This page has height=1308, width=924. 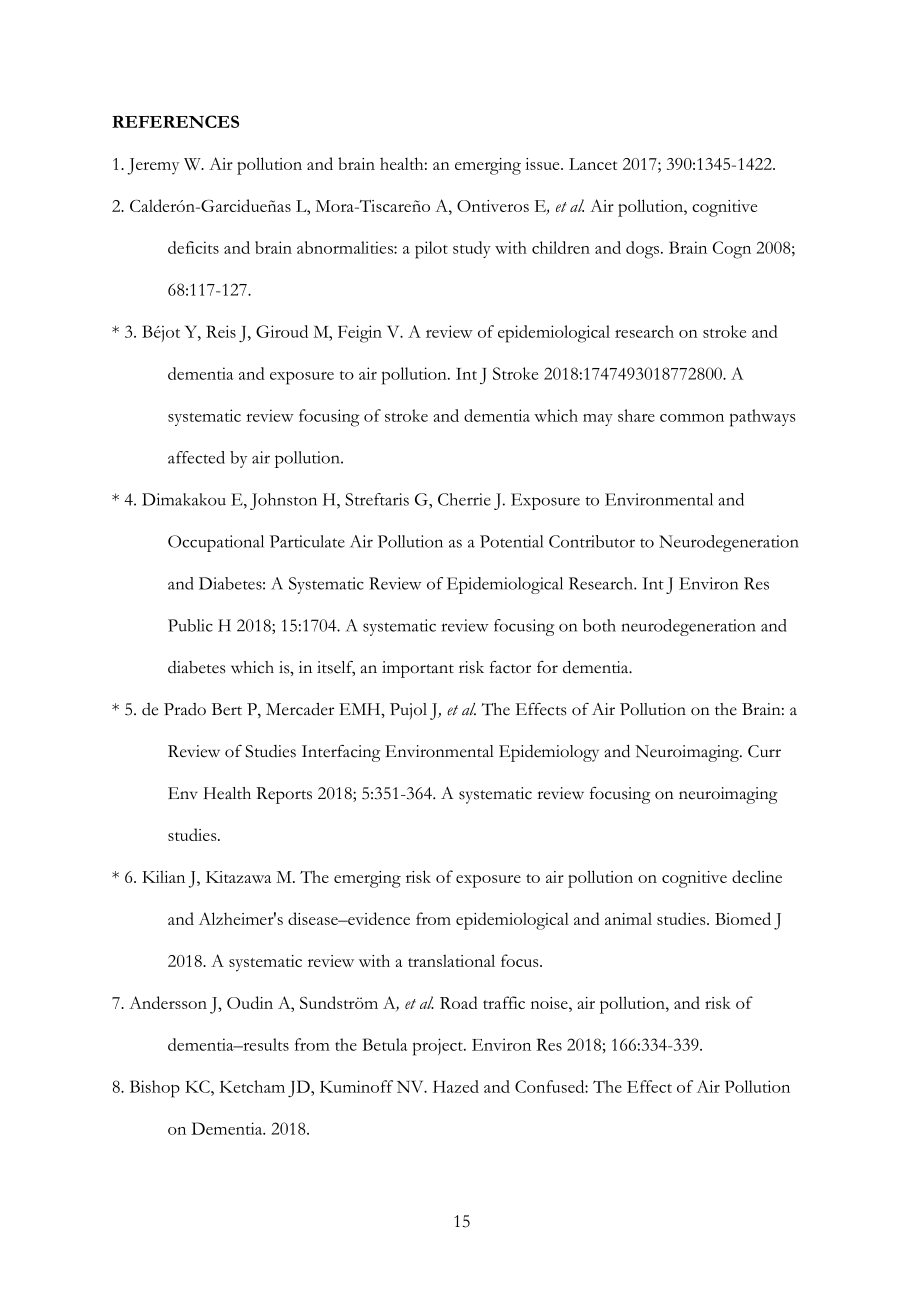 What do you see at coordinates (459, 1002) in the page?
I see `Road` at bounding box center [459, 1002].
